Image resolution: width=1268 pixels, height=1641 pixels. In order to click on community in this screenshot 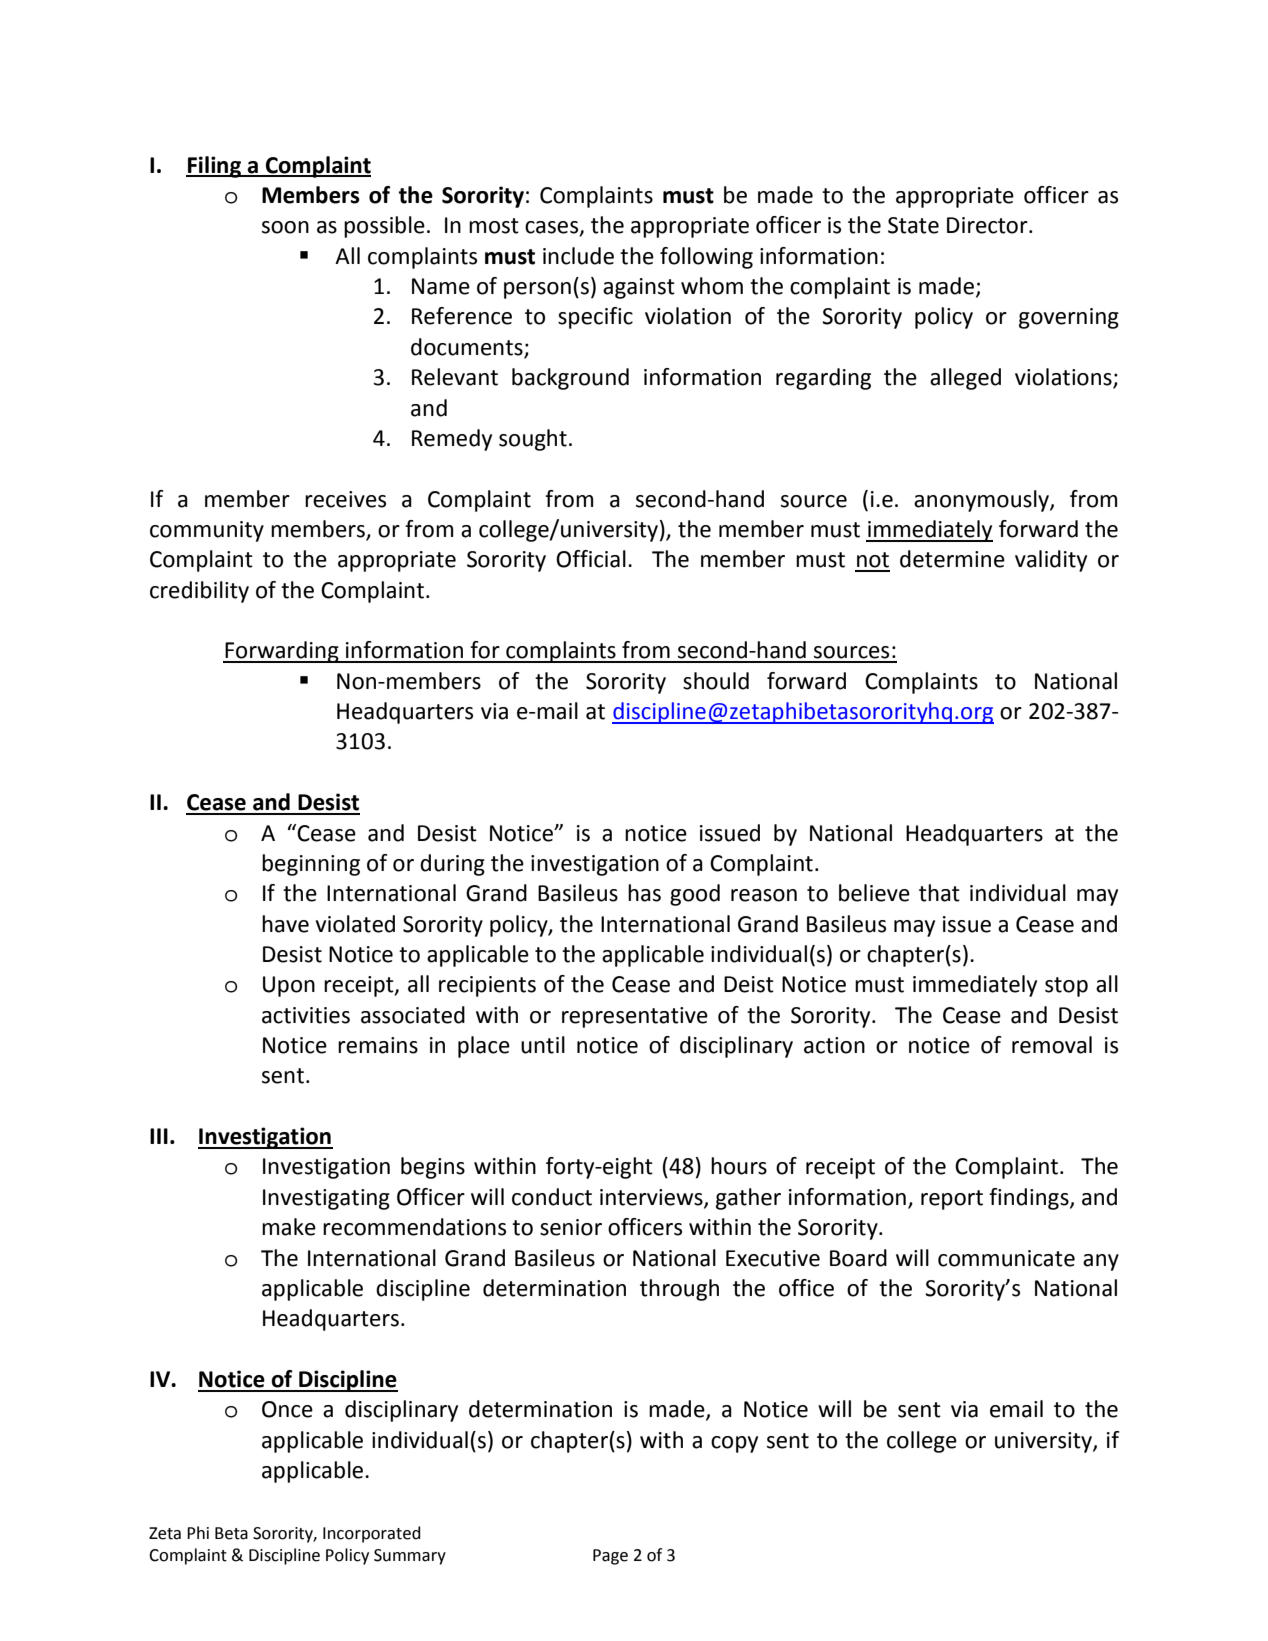, I will do `click(207, 531)`.
